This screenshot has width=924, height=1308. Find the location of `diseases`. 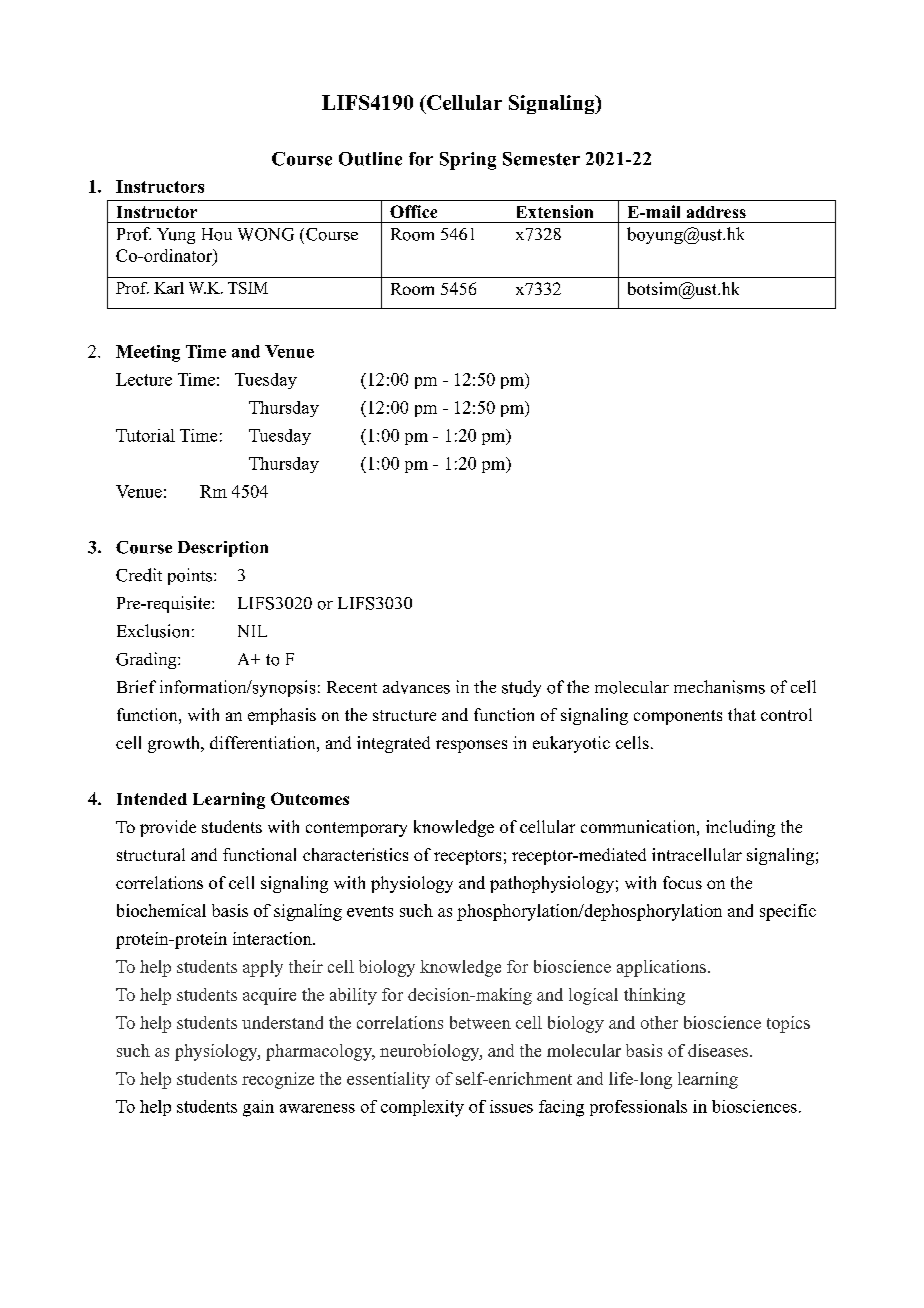

diseases is located at coordinates (719, 1050).
